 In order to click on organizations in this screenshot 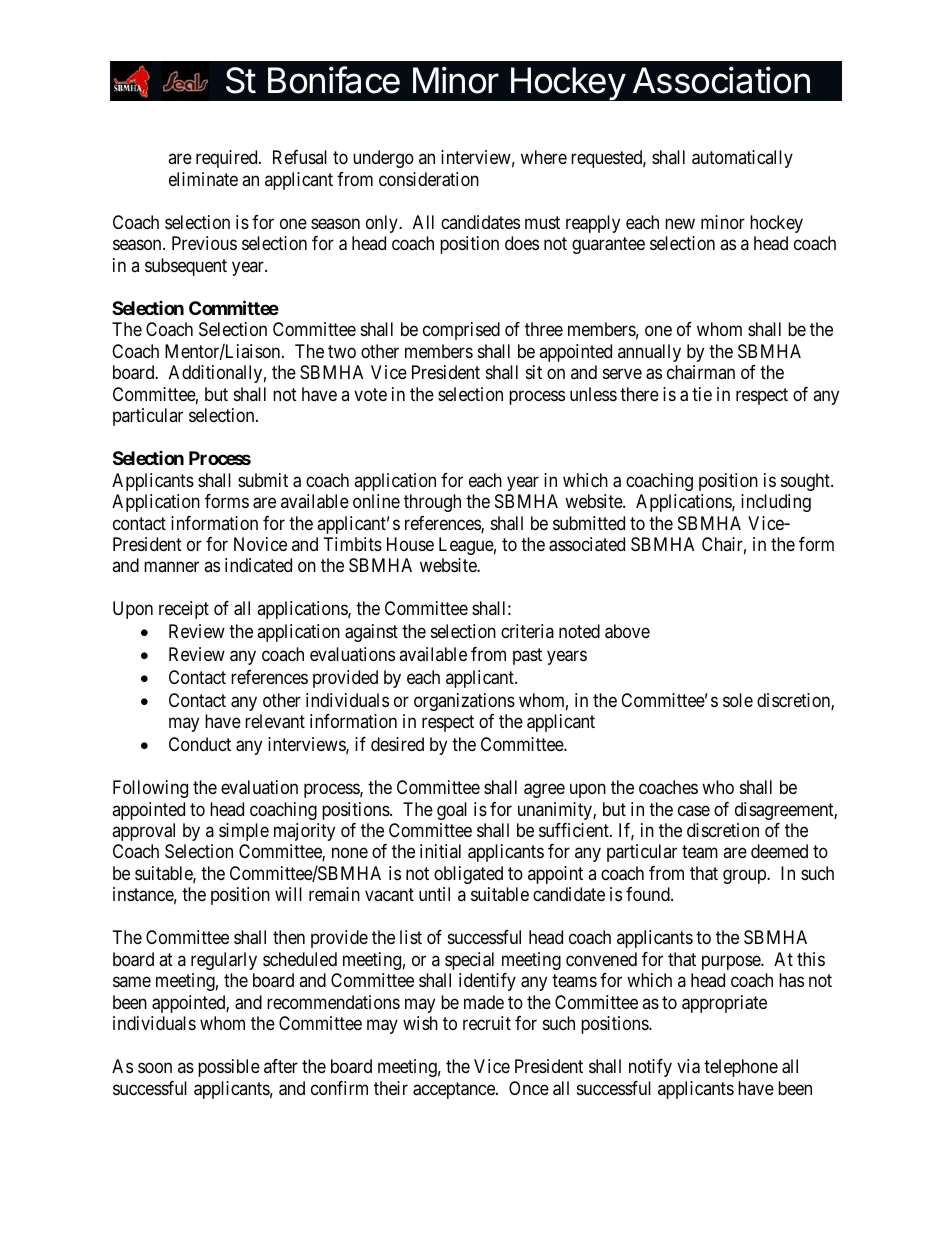, I will do `click(464, 702)`.
